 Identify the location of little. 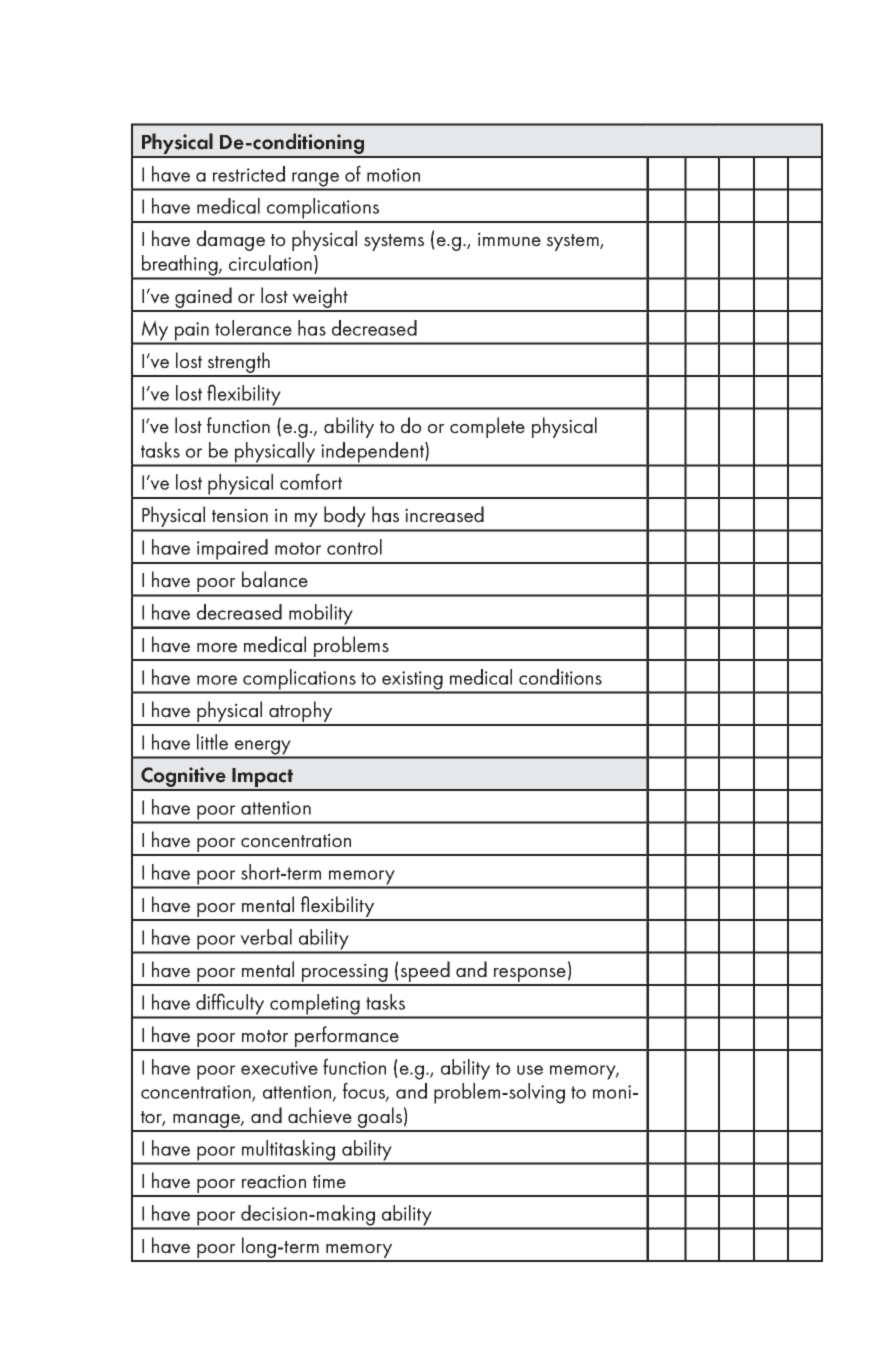
(212, 742).
